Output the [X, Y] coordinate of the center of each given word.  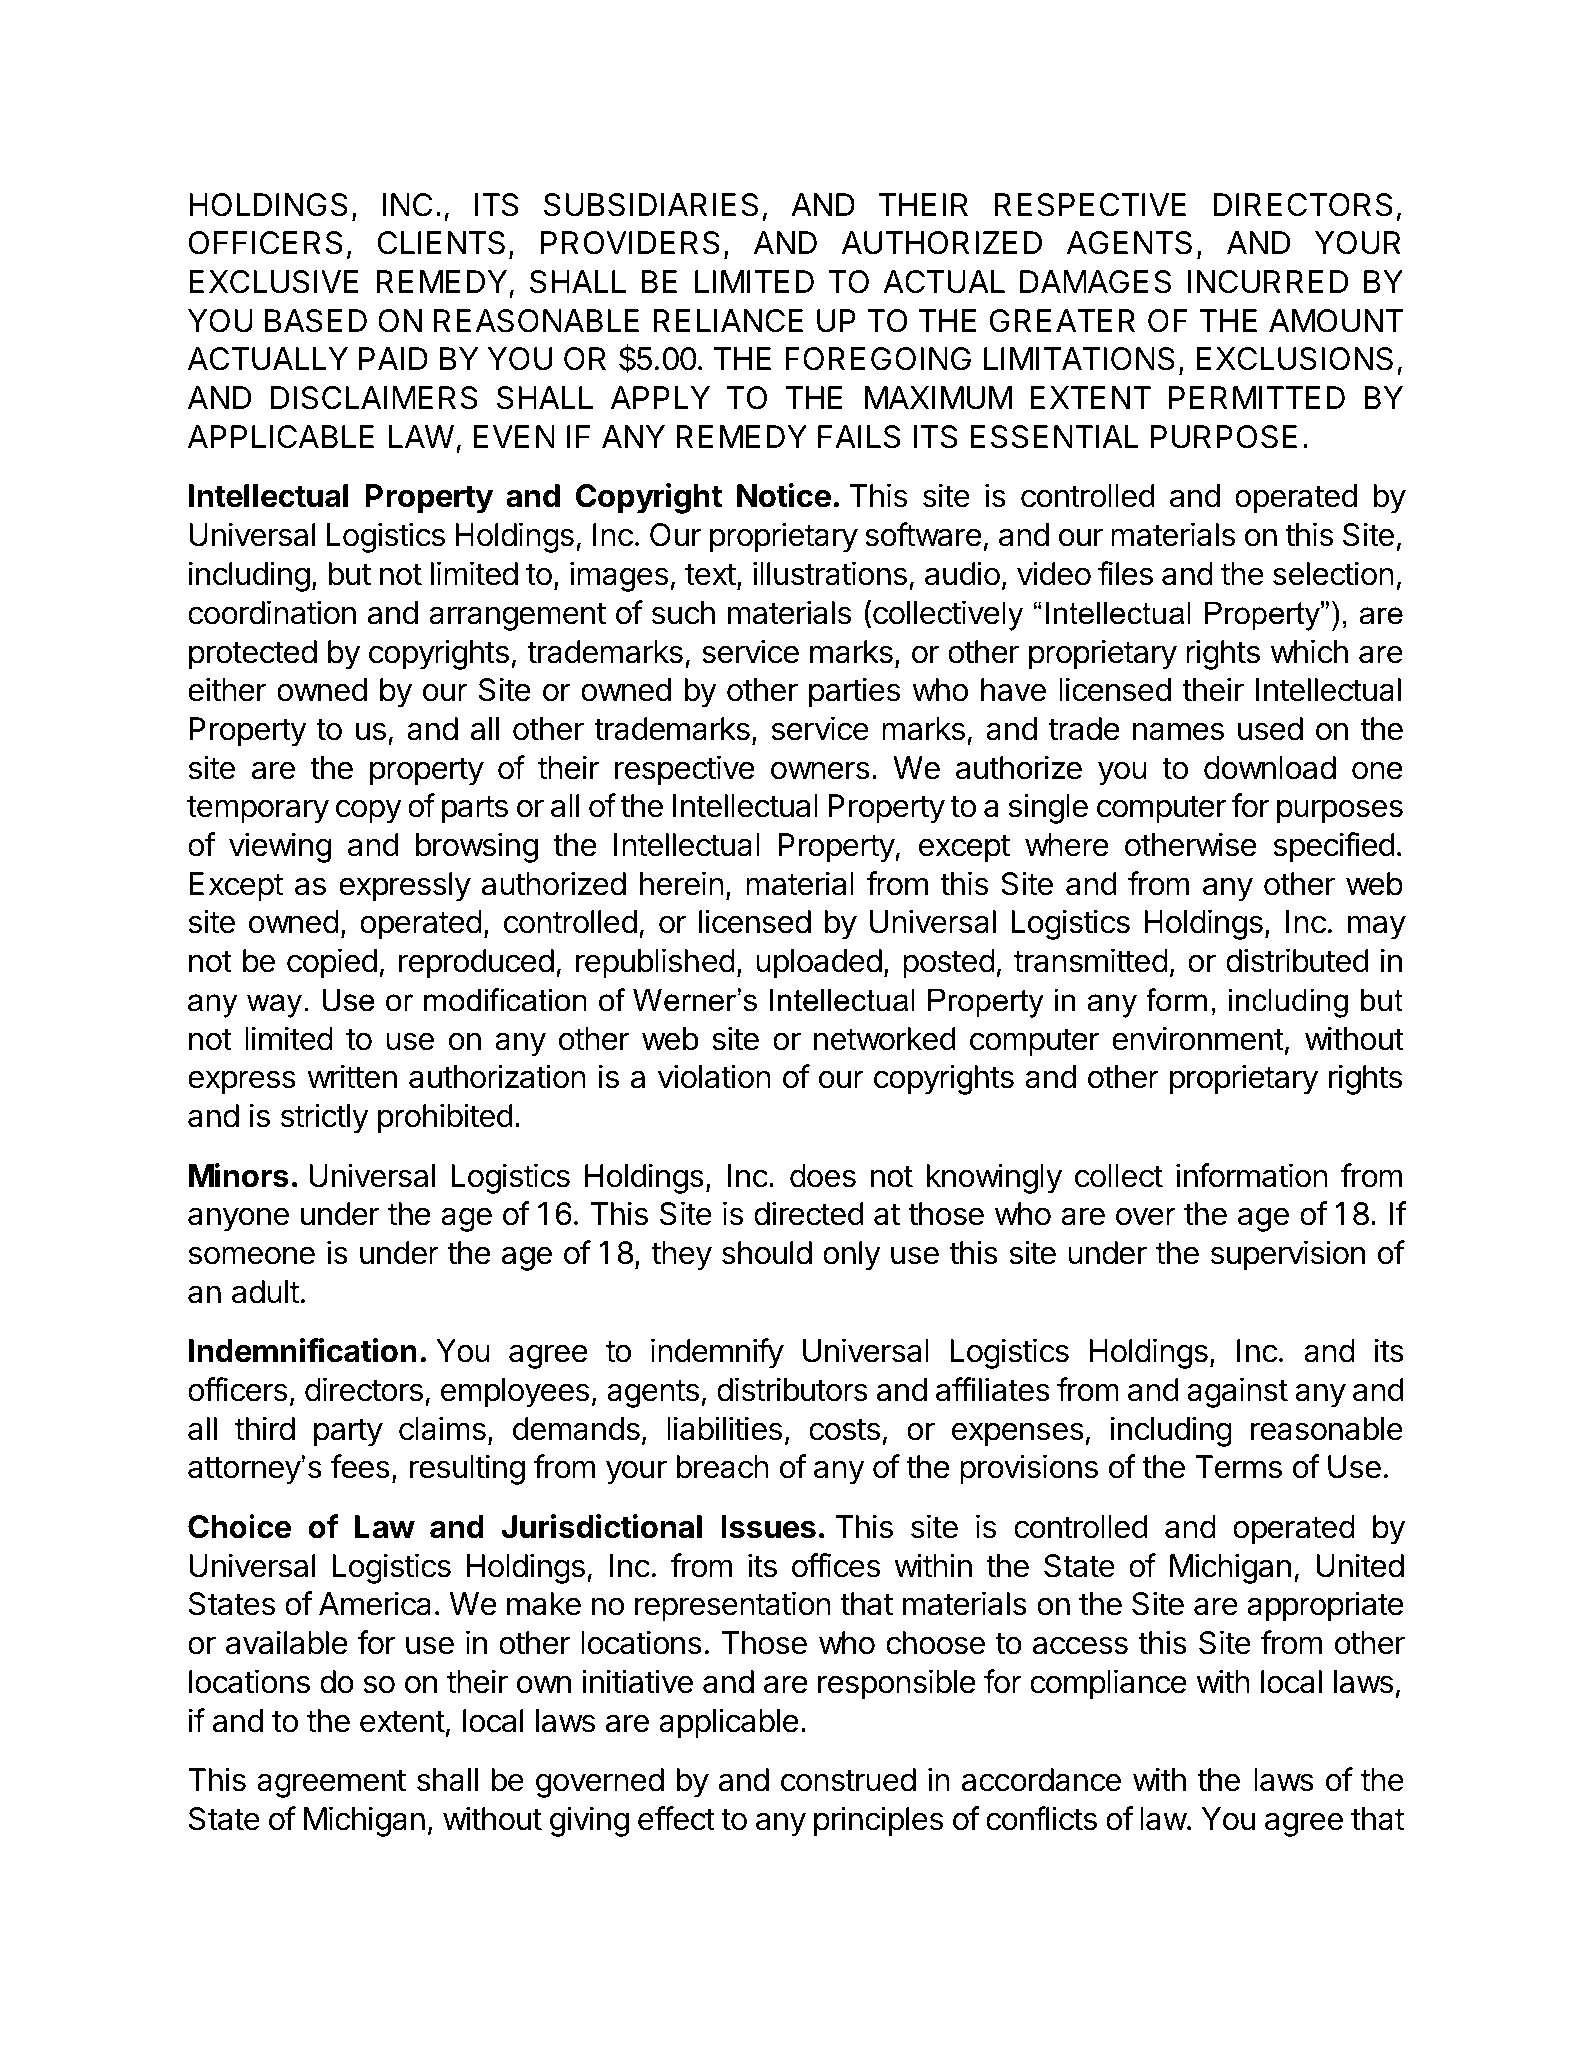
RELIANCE [728, 321]
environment [1198, 1038]
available [286, 1642]
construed [848, 1780]
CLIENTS [441, 243]
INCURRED [1268, 282]
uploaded [819, 964]
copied [332, 963]
